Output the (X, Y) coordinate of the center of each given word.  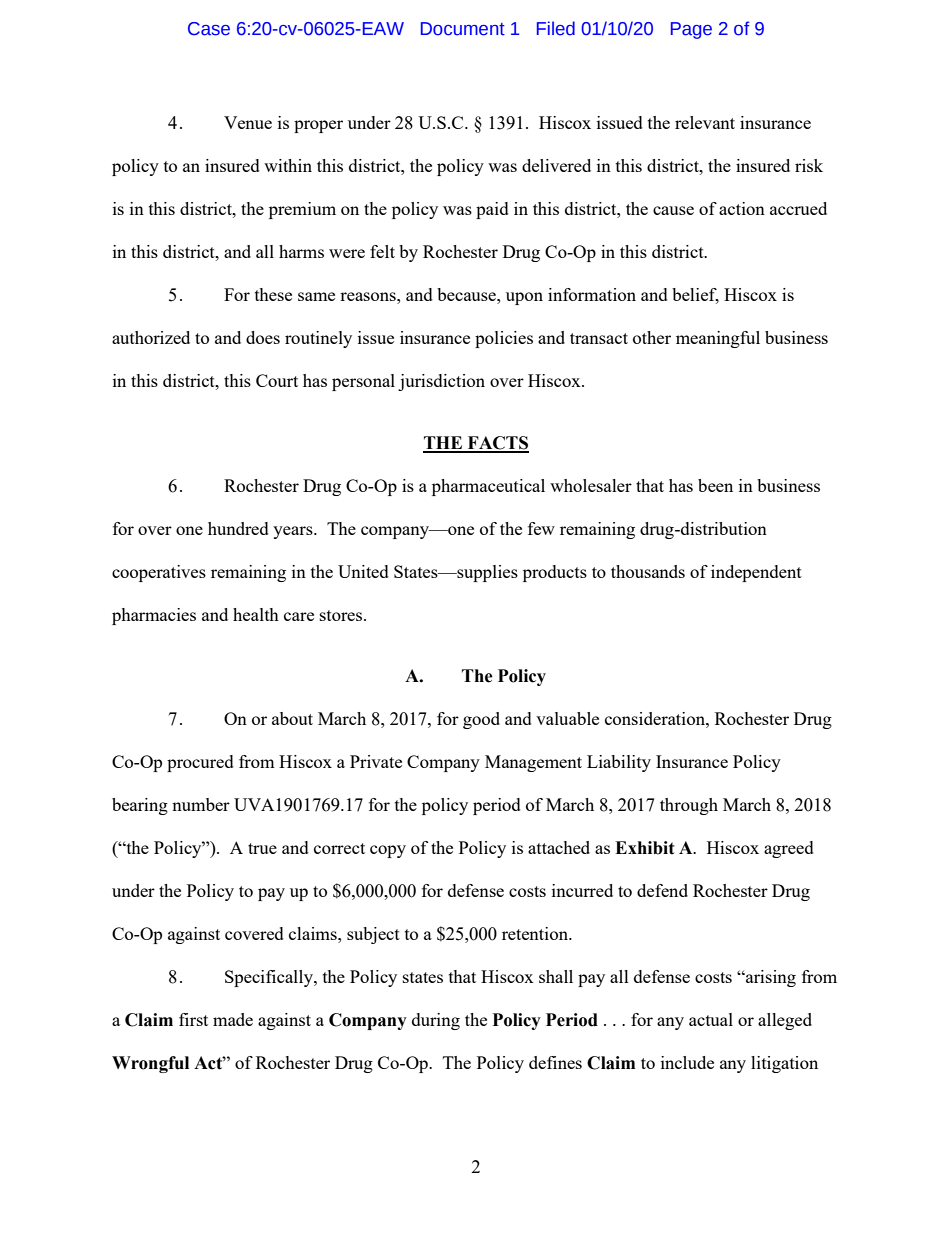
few (541, 528)
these (273, 294)
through (689, 806)
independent (756, 573)
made (233, 1019)
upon (524, 298)
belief (695, 296)
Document (463, 29)
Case (209, 29)
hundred (238, 528)
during (436, 1021)
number (201, 804)
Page (691, 30)
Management (533, 763)
